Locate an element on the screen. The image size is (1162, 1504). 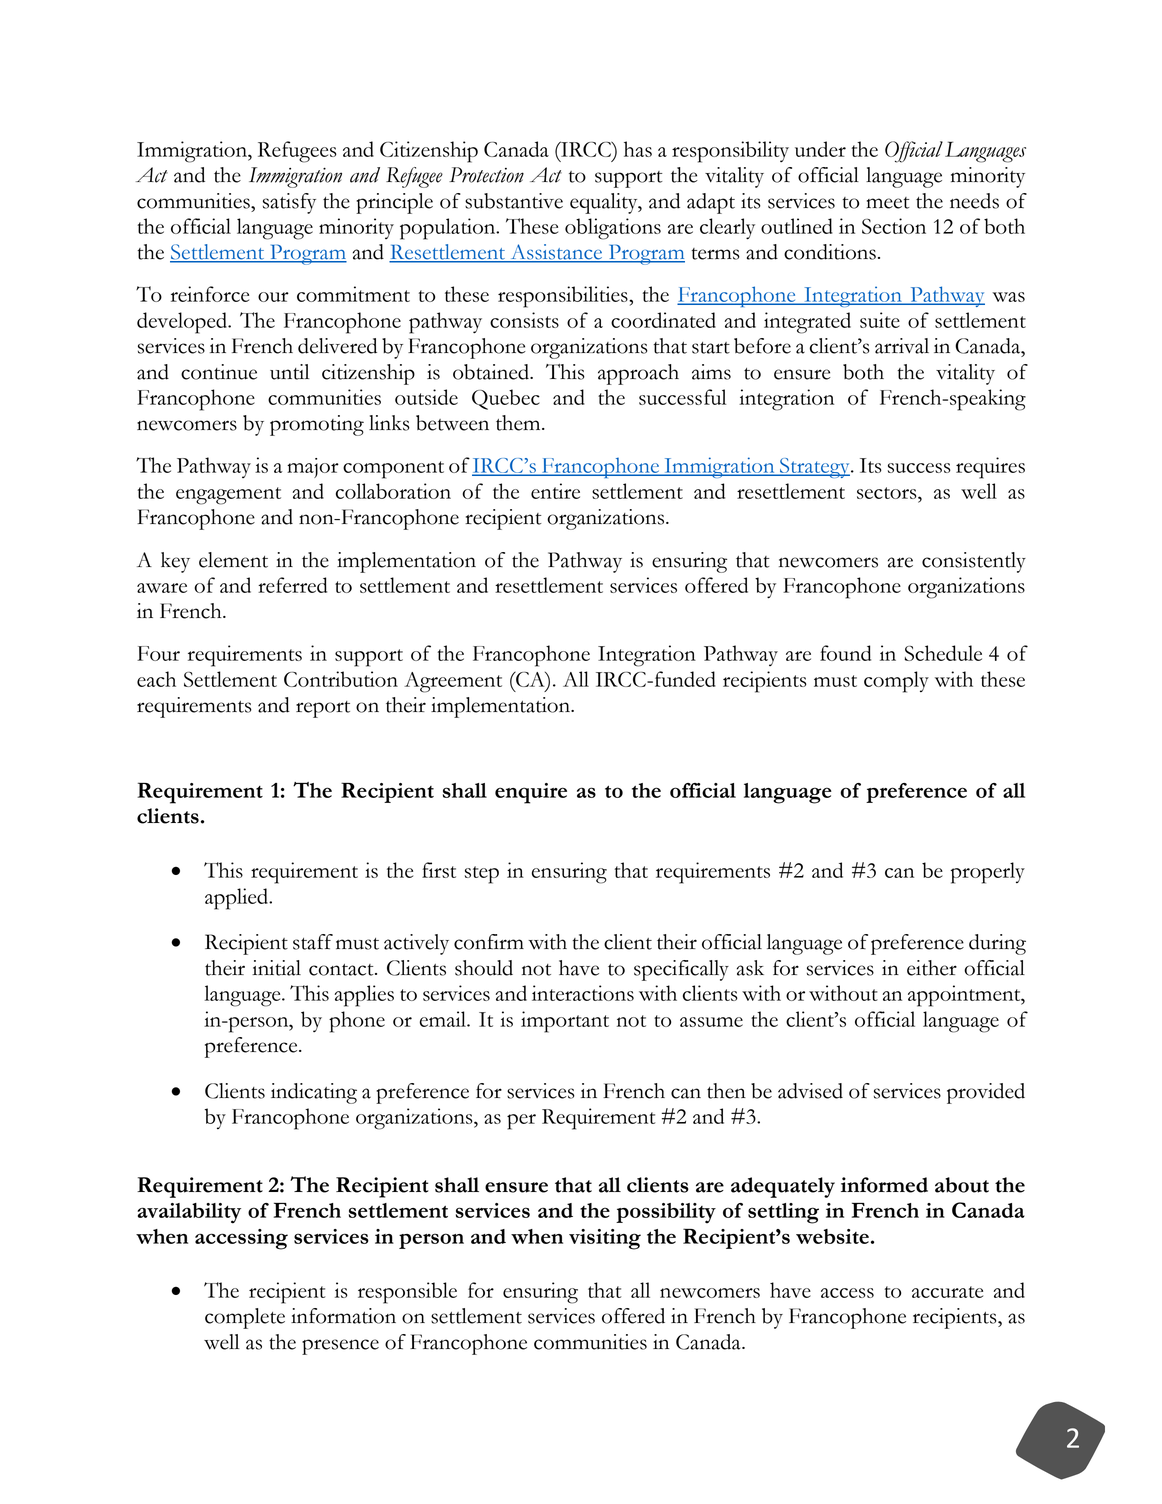
complete is located at coordinates (245, 1318).
